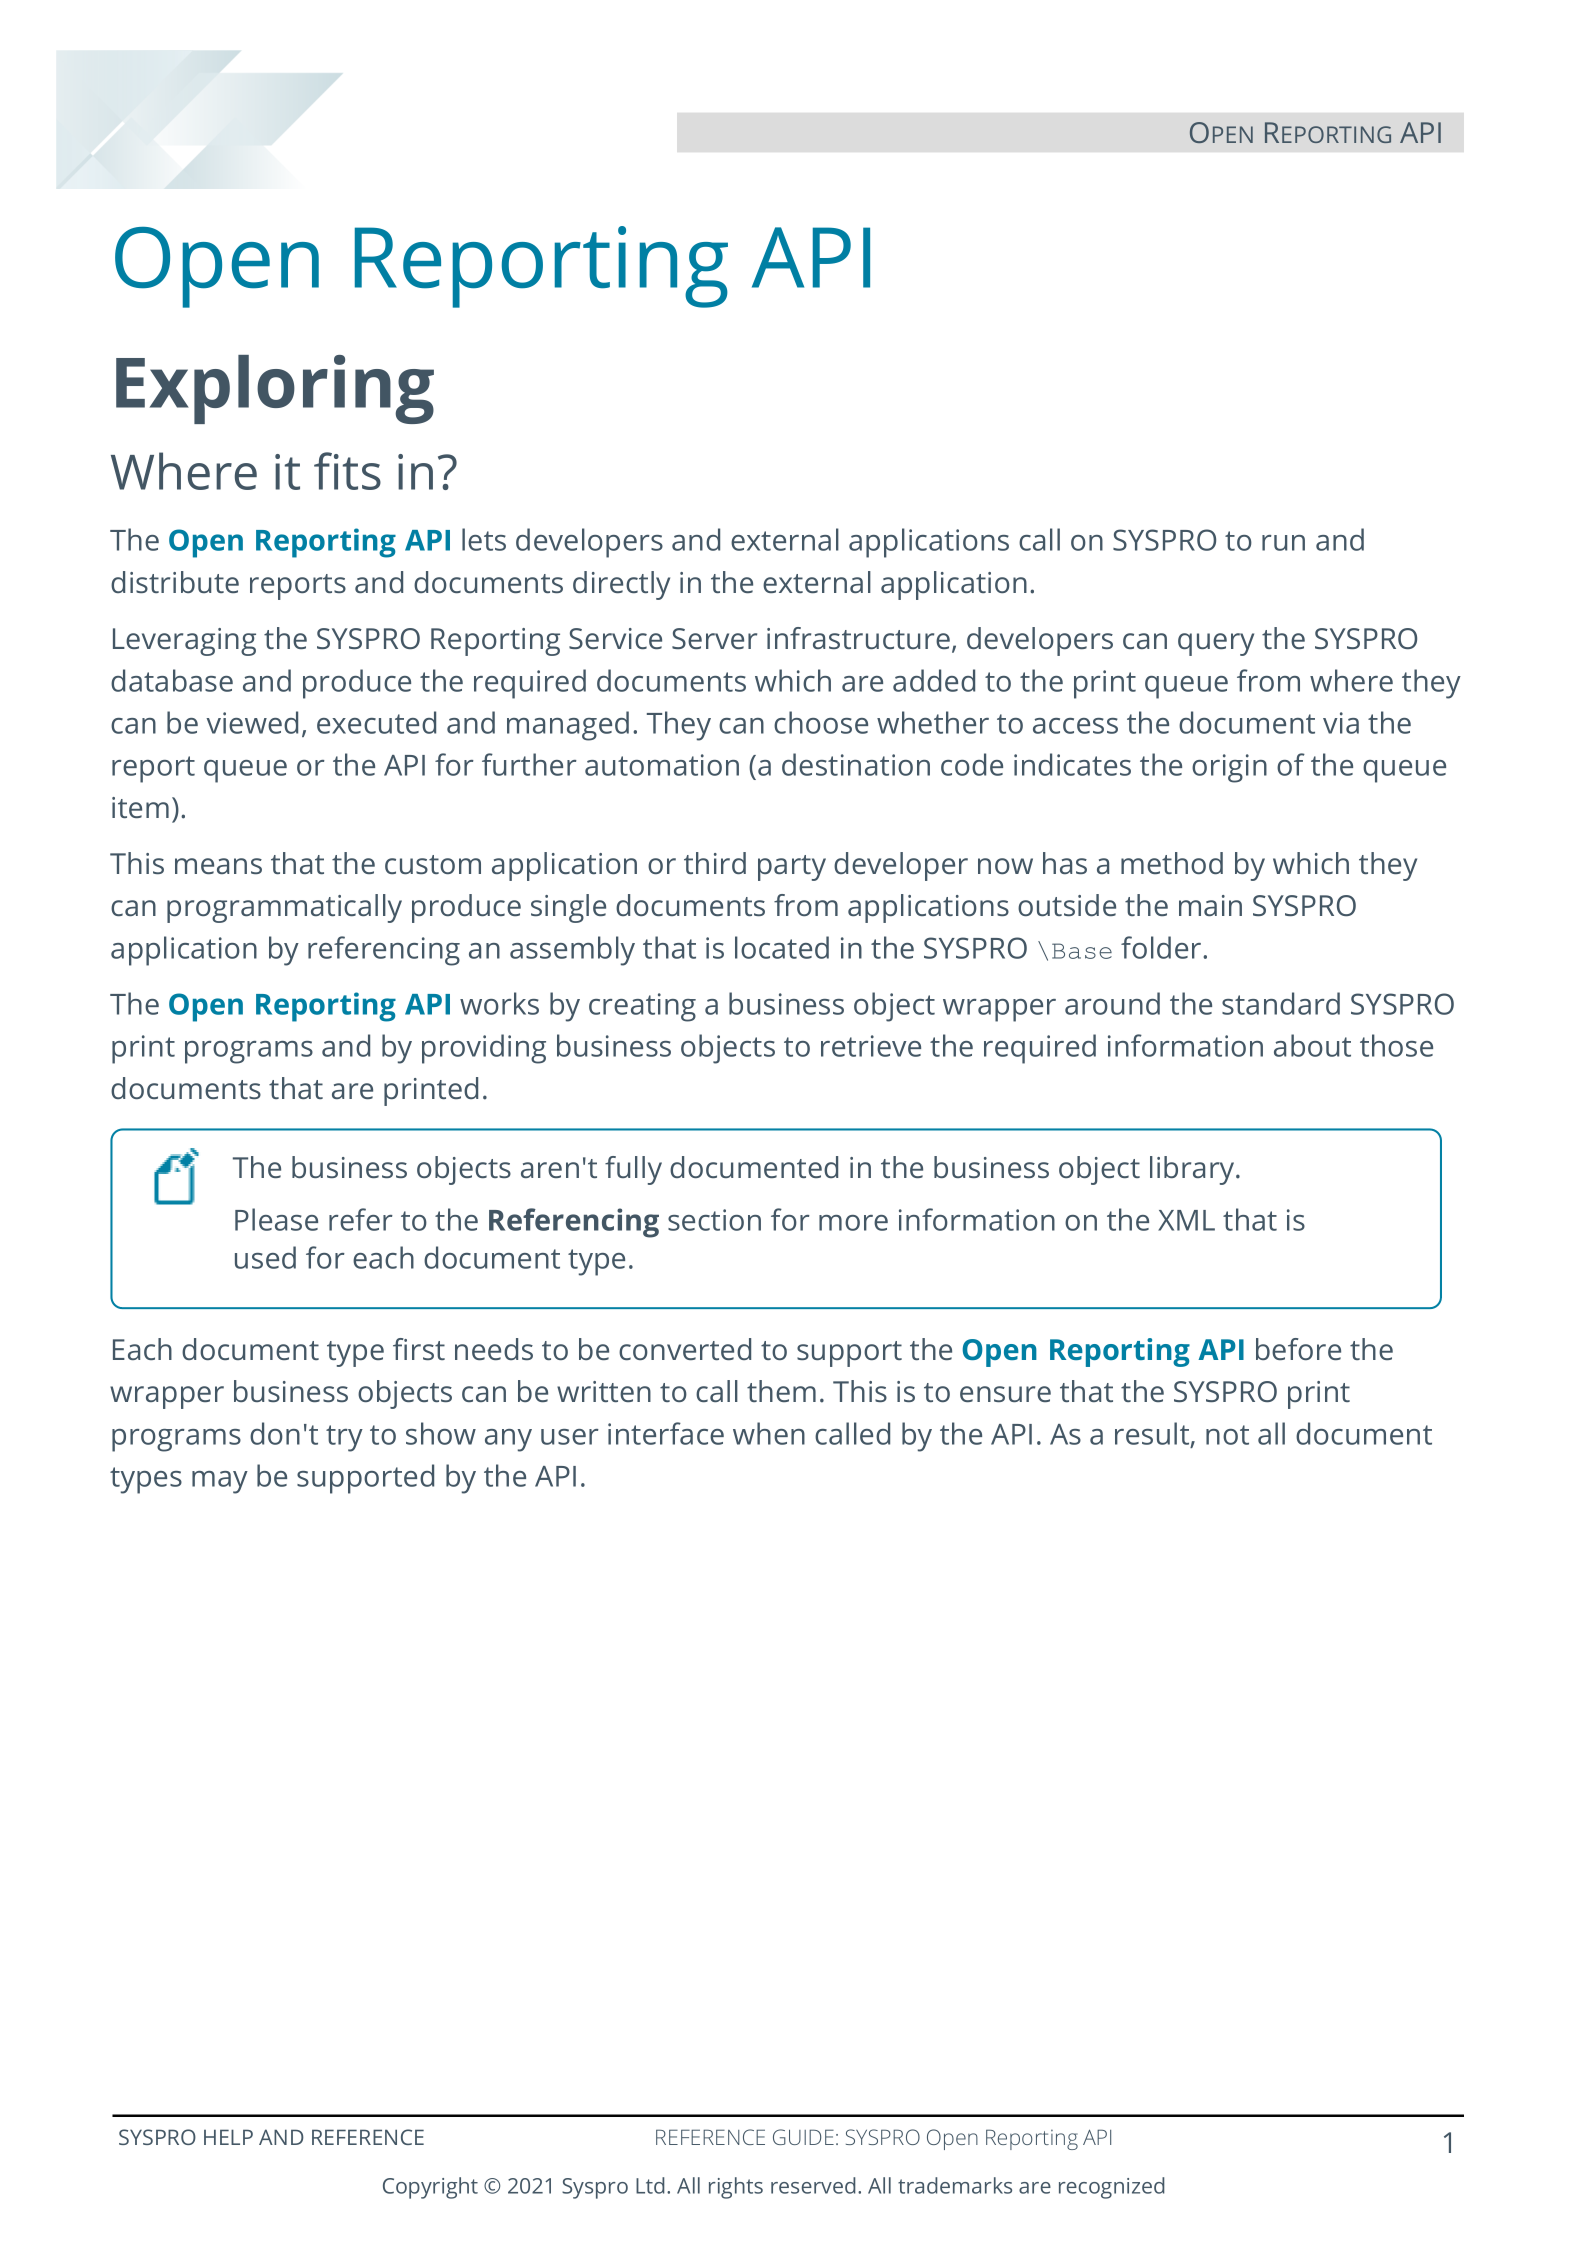 The width and height of the page is (1594, 2254). Describe the element at coordinates (803, 2137) in the page. I see `GUIDE` at that location.
